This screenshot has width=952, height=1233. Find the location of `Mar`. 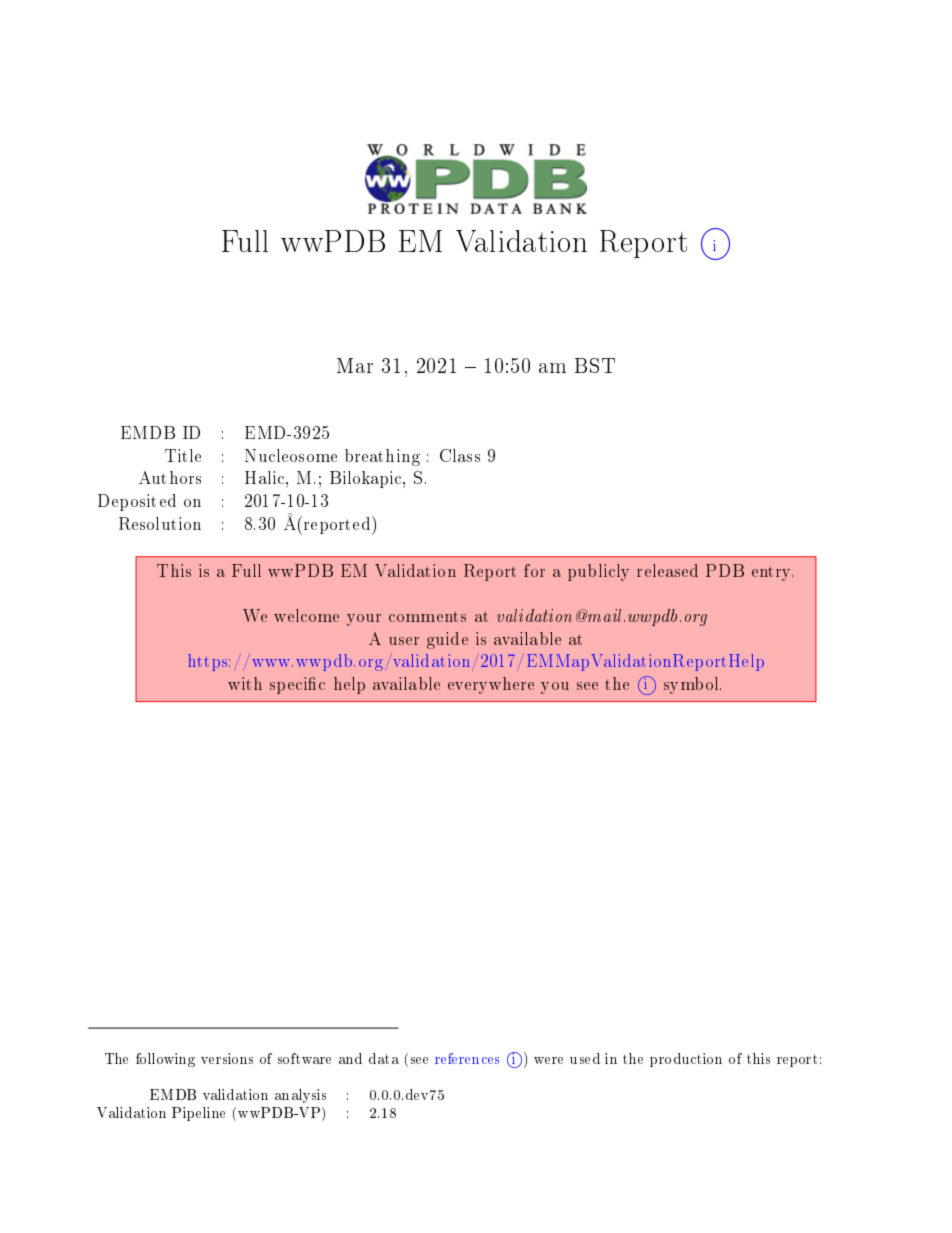

Mar is located at coordinates (355, 365).
